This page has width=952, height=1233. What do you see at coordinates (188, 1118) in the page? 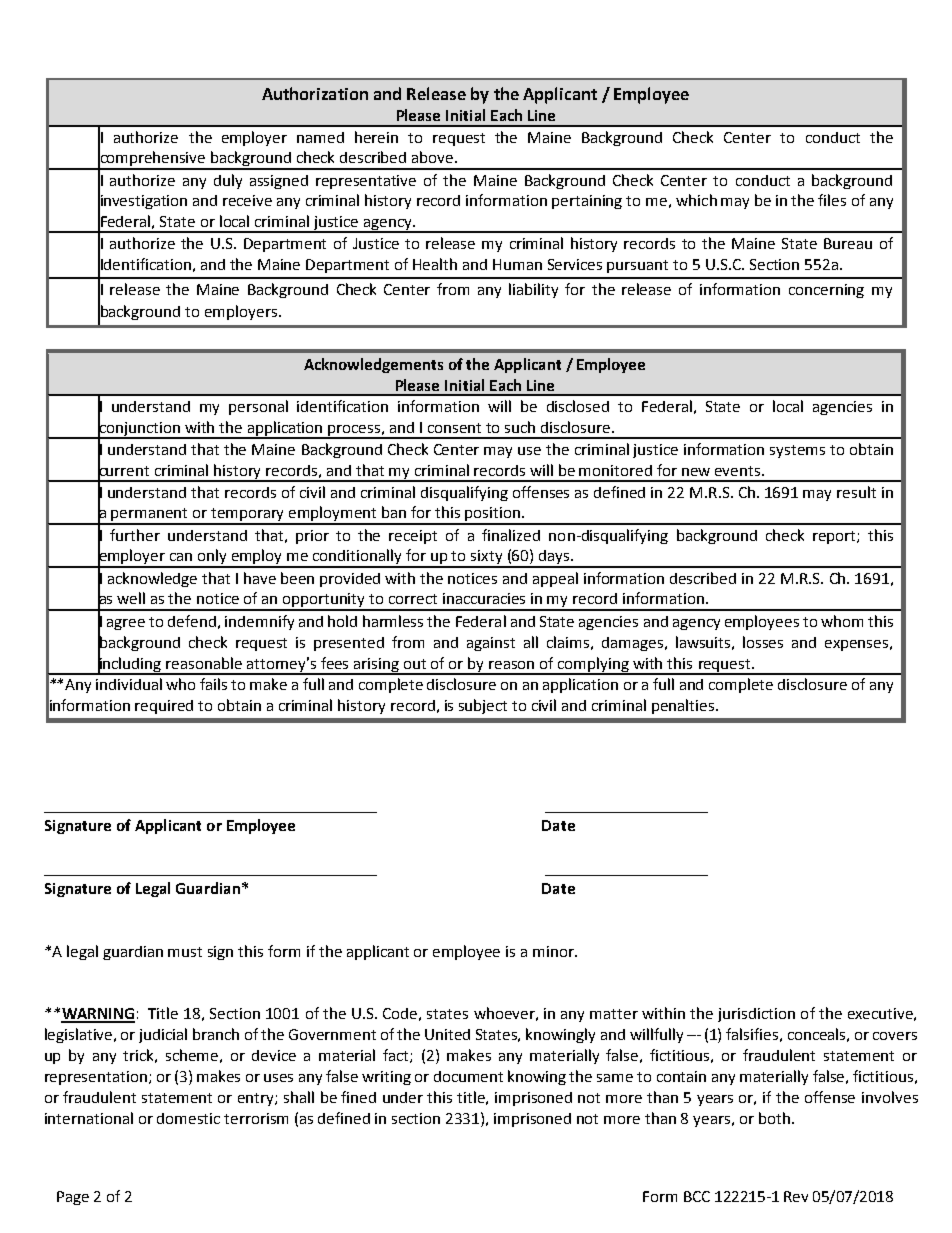
I see `domestic` at bounding box center [188, 1118].
